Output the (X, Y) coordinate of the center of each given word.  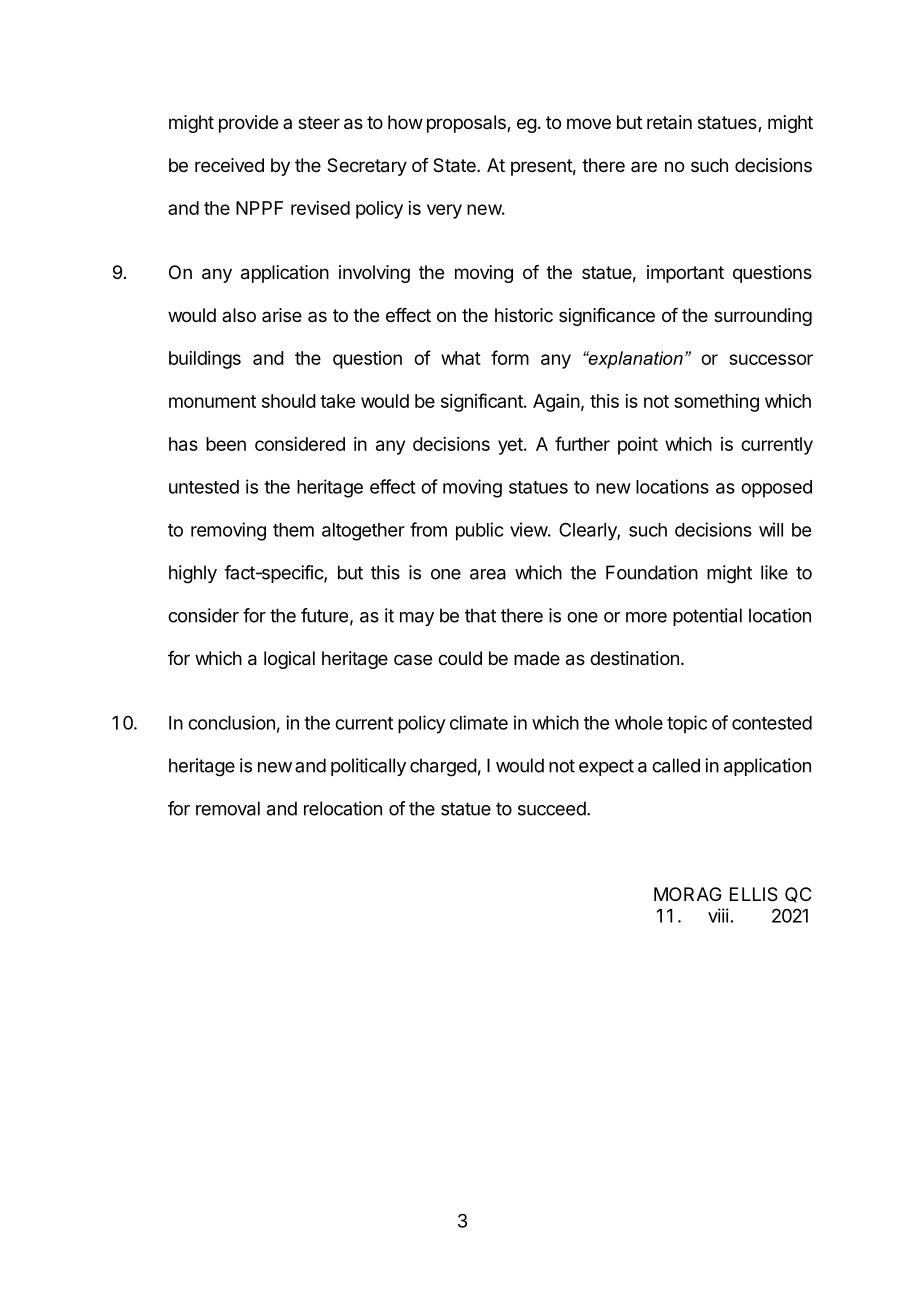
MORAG (688, 894)
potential (707, 617)
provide (248, 124)
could (460, 658)
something (716, 403)
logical (289, 660)
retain (669, 122)
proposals (467, 124)
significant (483, 402)
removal (228, 808)
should (289, 401)
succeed (552, 808)
